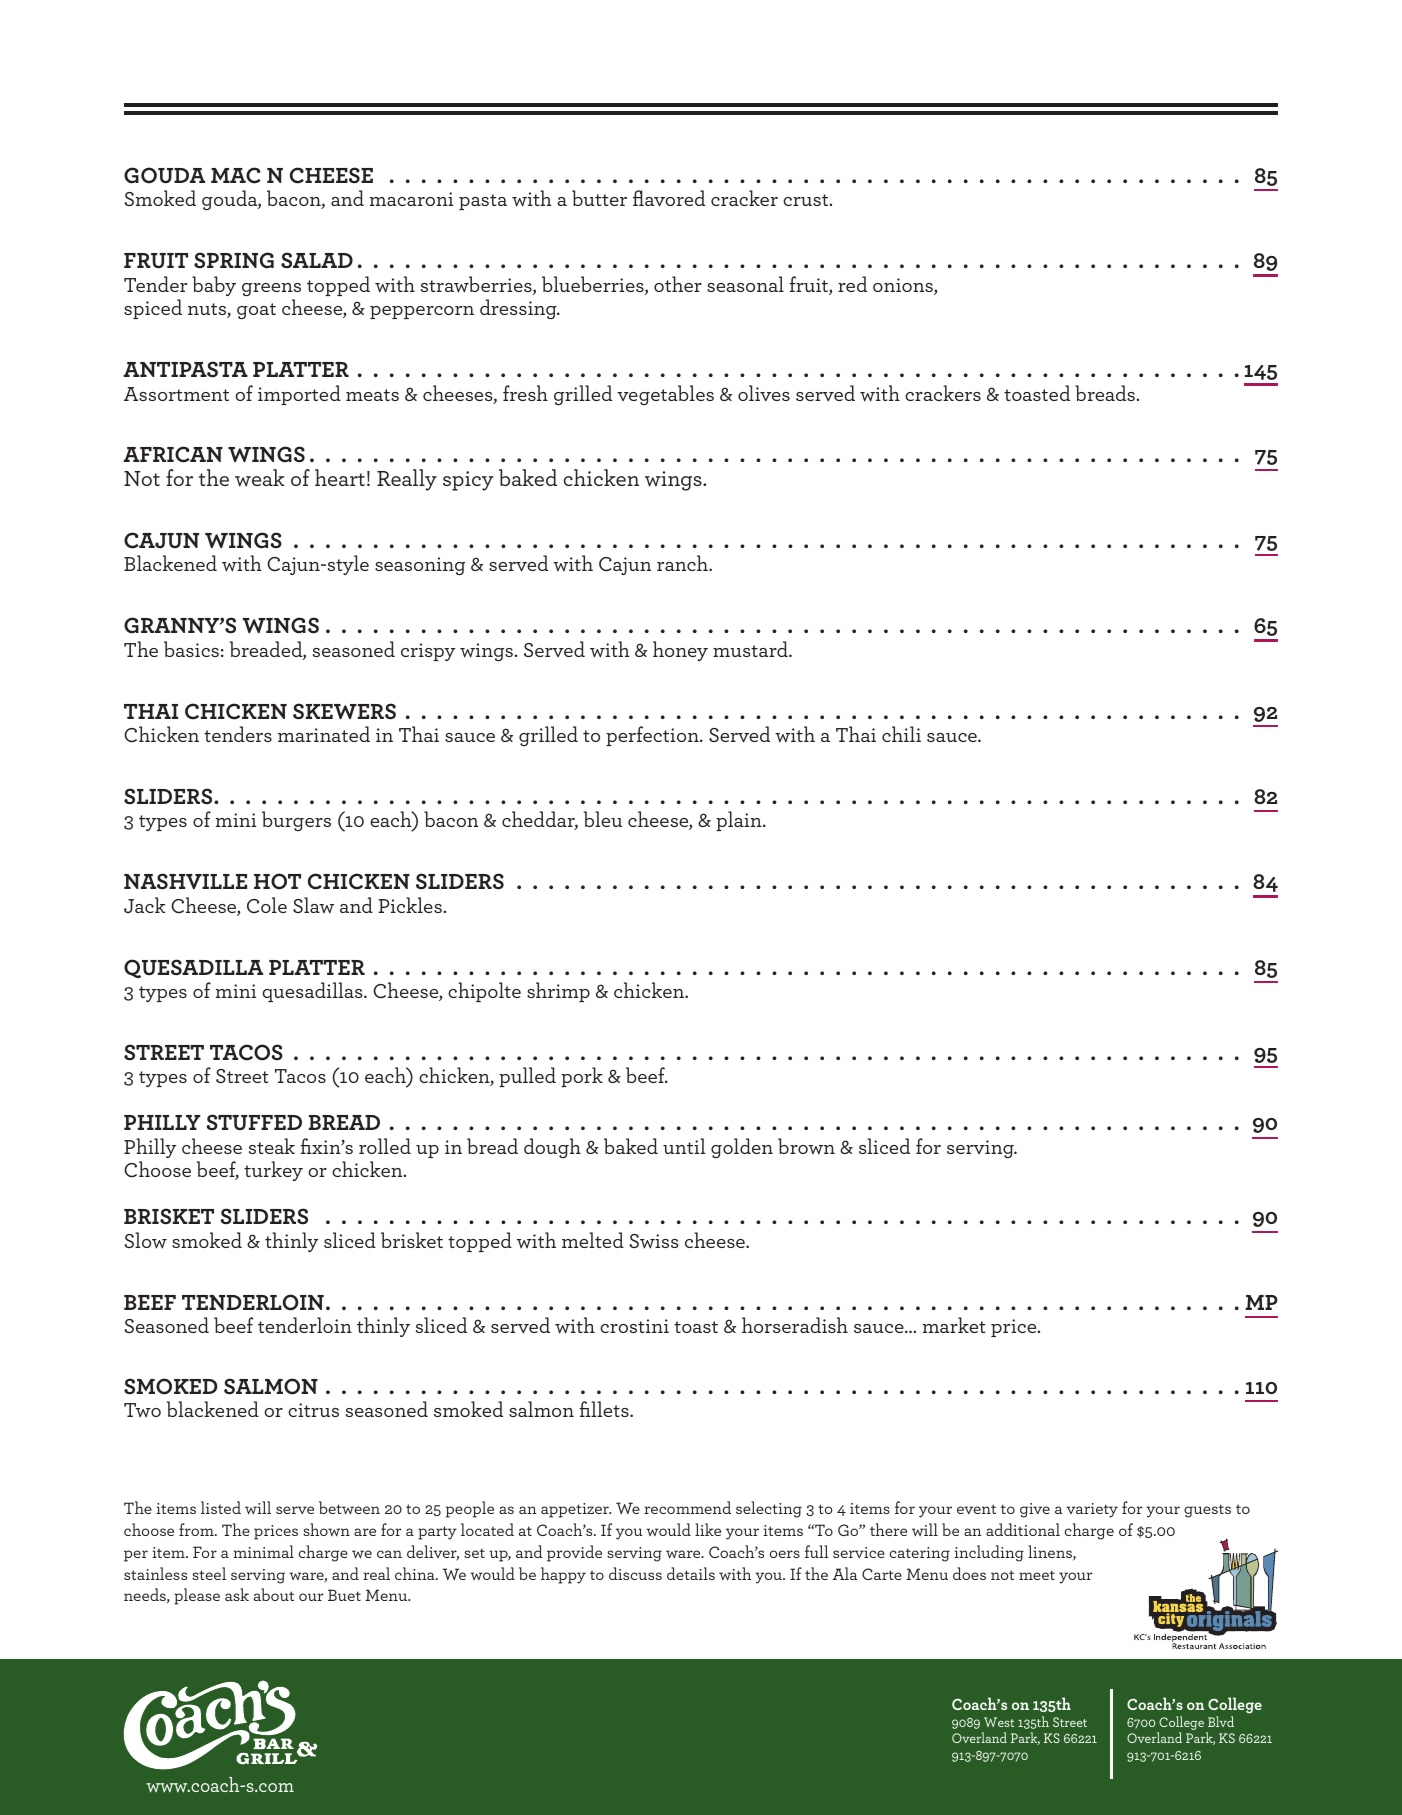 The width and height of the screenshot is (1402, 1815). What do you see at coordinates (653, 736) in the screenshot?
I see `perfection` at bounding box center [653, 736].
